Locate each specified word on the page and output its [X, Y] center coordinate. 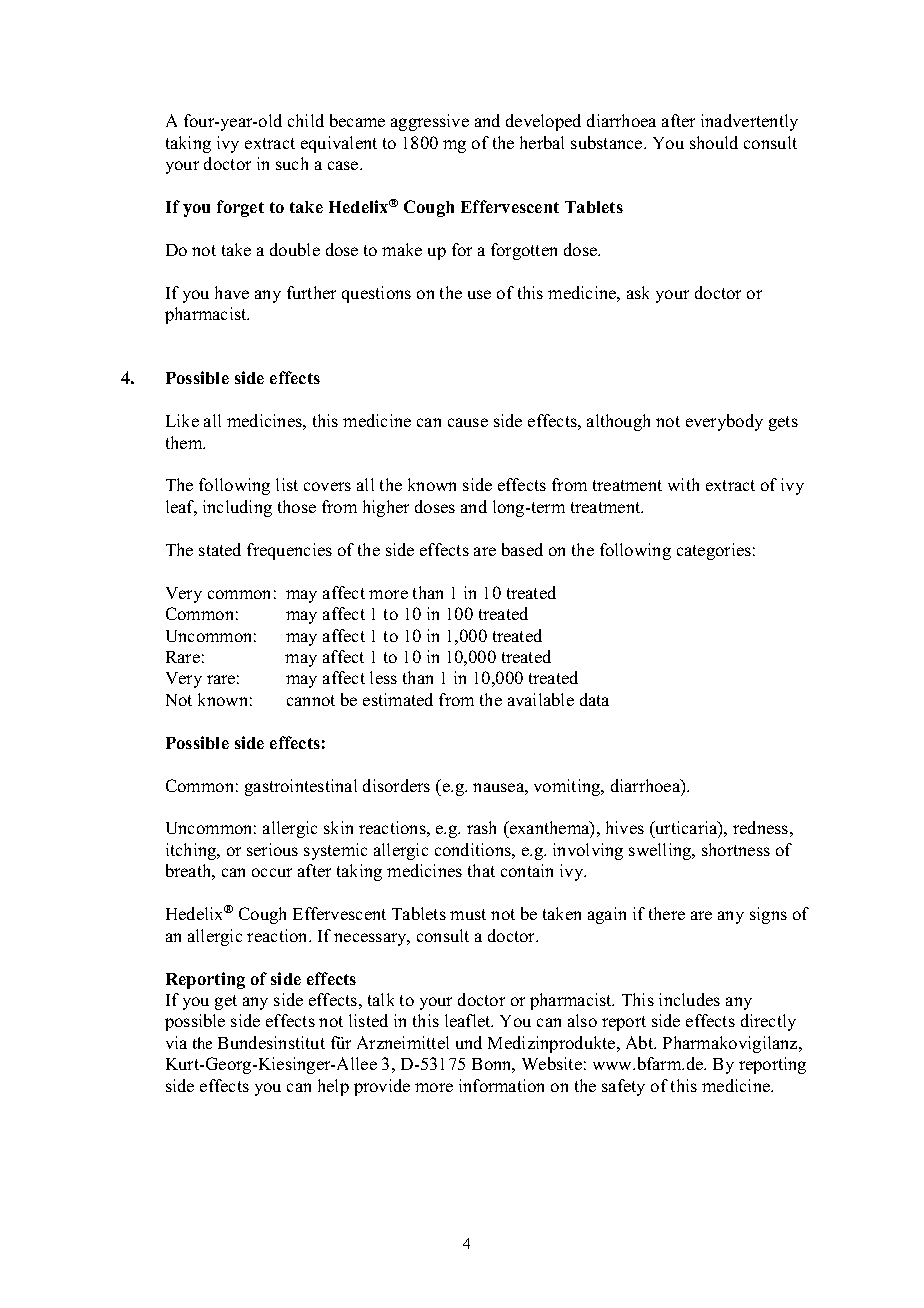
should [714, 142]
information [501, 1085]
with [683, 484]
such [292, 163]
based [522, 549]
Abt [641, 1042]
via [176, 1042]
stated [220, 549]
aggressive [430, 122]
